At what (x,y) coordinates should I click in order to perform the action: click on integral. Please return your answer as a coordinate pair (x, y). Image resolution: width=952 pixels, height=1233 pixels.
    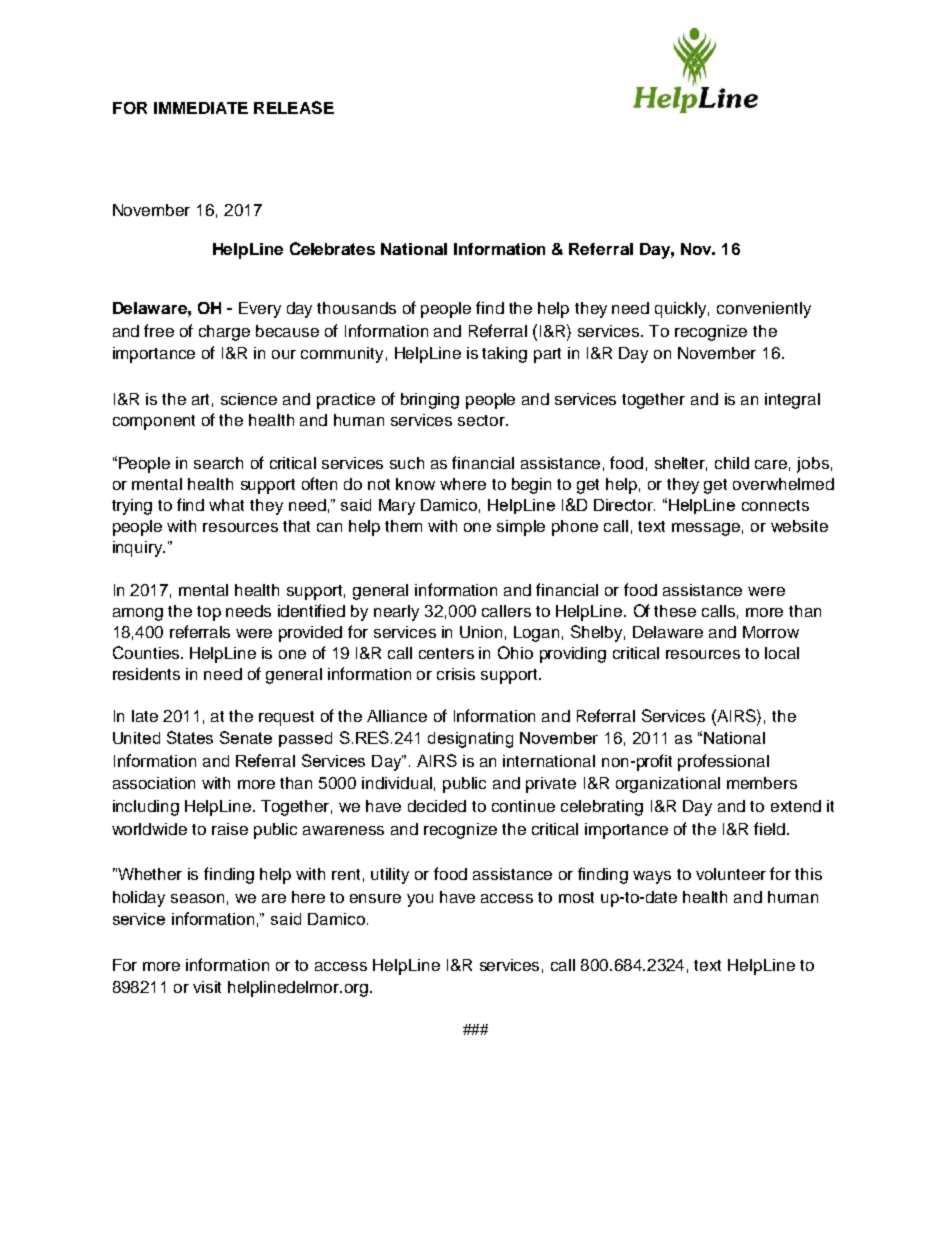
    Looking at the image, I should click on (792, 401).
